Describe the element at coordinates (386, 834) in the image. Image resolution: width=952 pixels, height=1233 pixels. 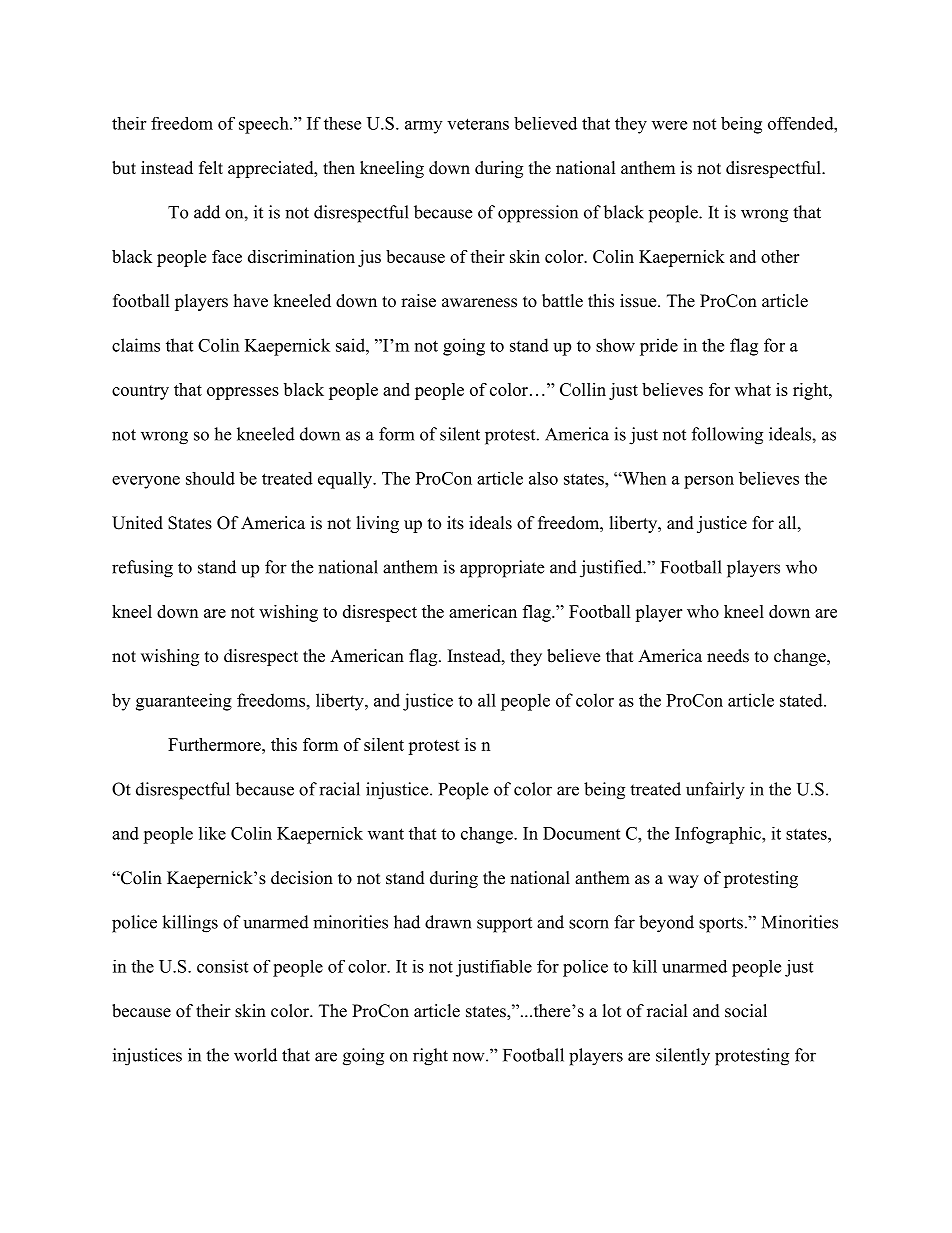
I see `want` at that location.
